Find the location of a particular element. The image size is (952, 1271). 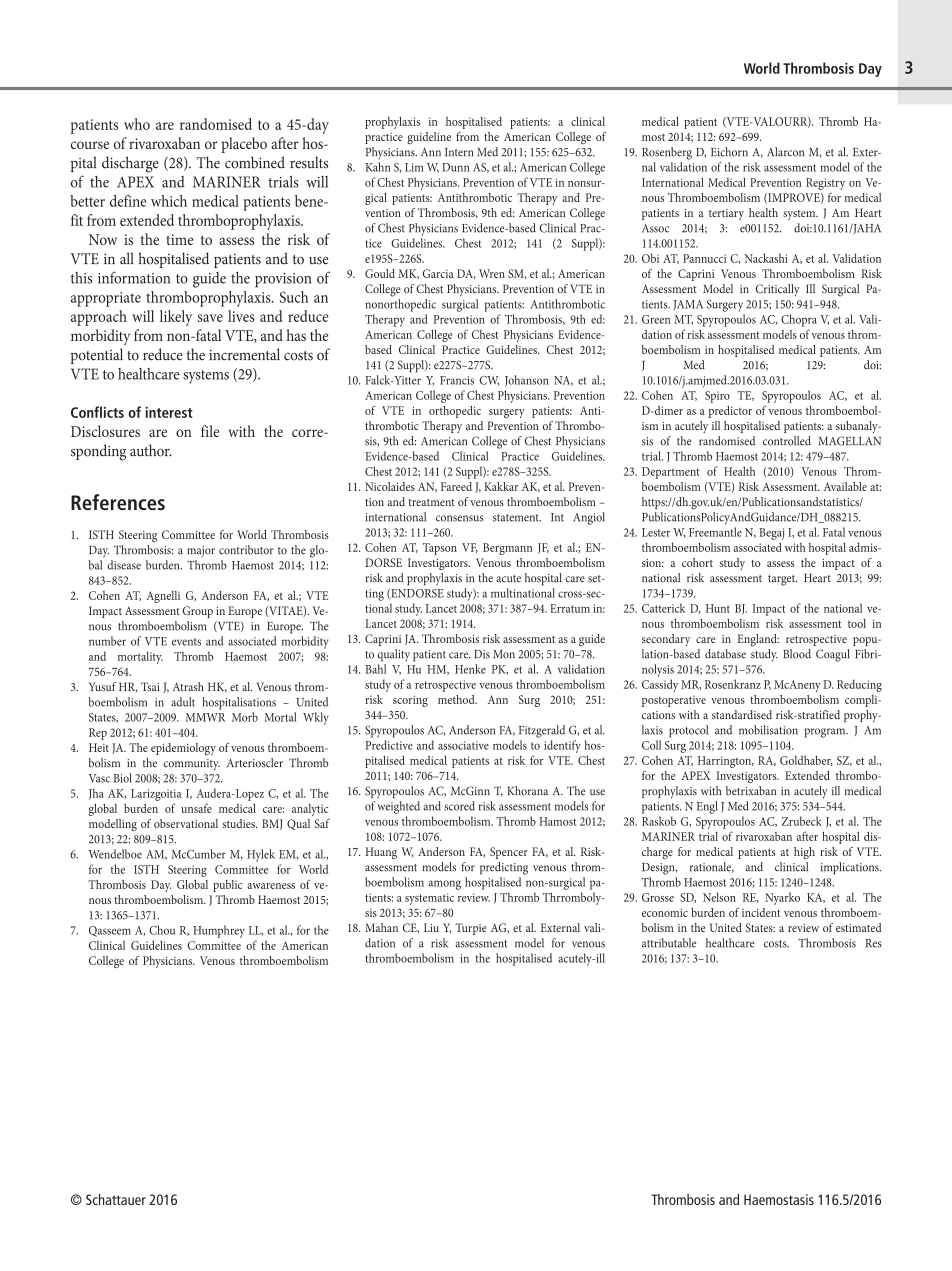

predictor is located at coordinates (730, 412).
